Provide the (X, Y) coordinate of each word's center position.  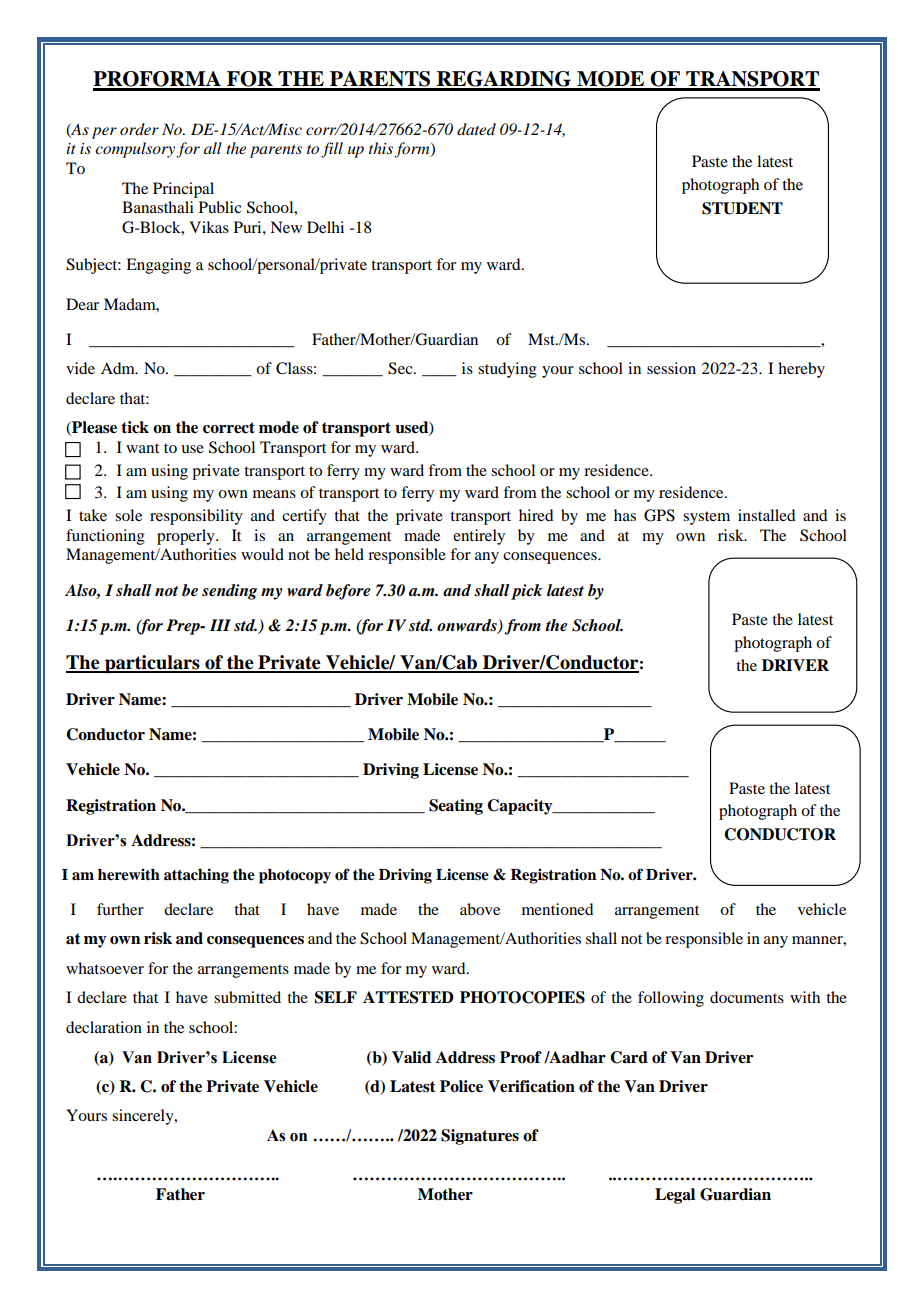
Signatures (480, 1137)
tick (135, 427)
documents (747, 997)
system (706, 518)
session (671, 368)
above (480, 909)
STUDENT (742, 208)
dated (476, 129)
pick (527, 592)
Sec (401, 368)
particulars (152, 664)
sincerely (144, 1117)
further (120, 909)
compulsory (136, 150)
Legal (675, 1196)
